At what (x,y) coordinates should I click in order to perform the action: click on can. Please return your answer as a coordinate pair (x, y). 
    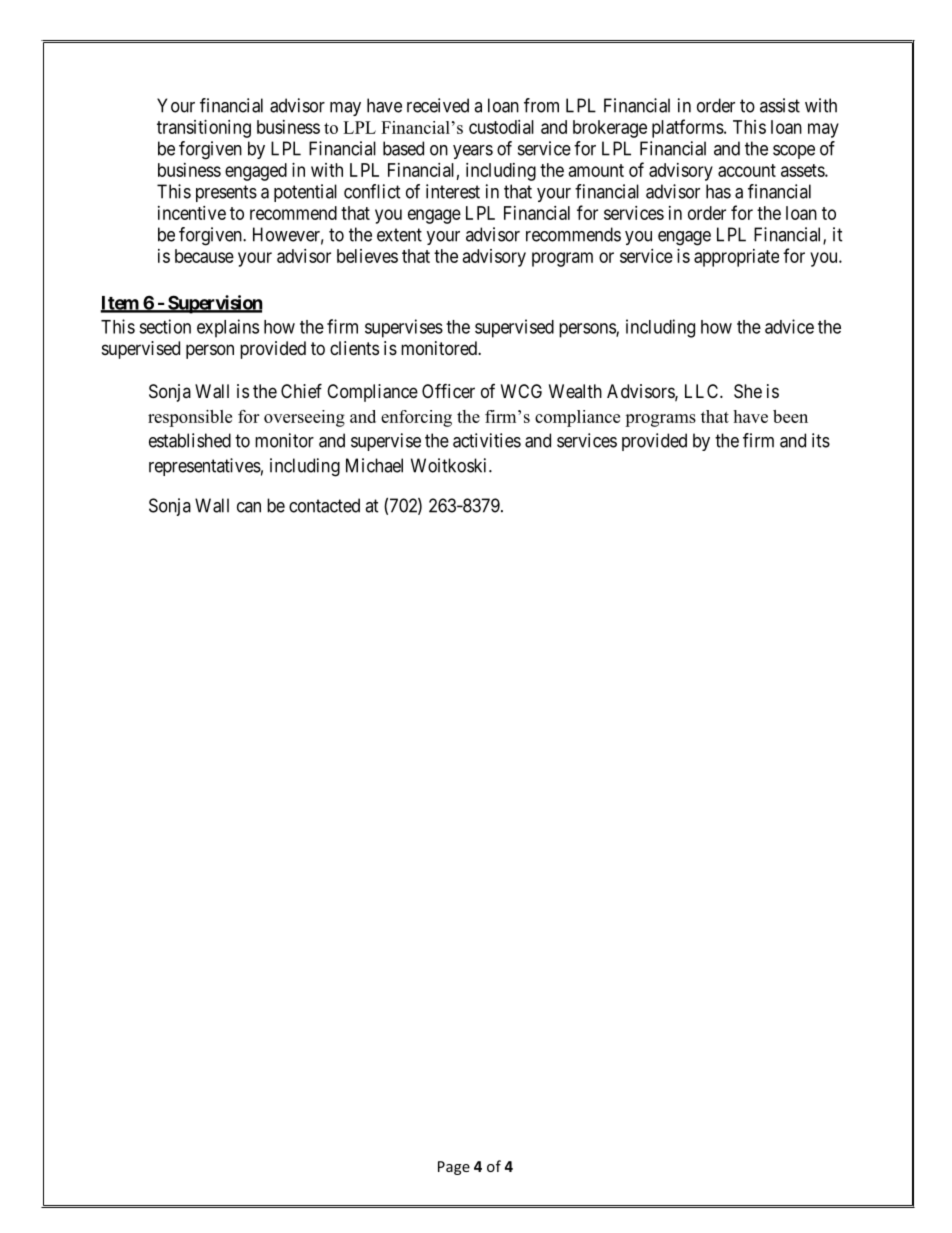
    Looking at the image, I should click on (249, 507).
